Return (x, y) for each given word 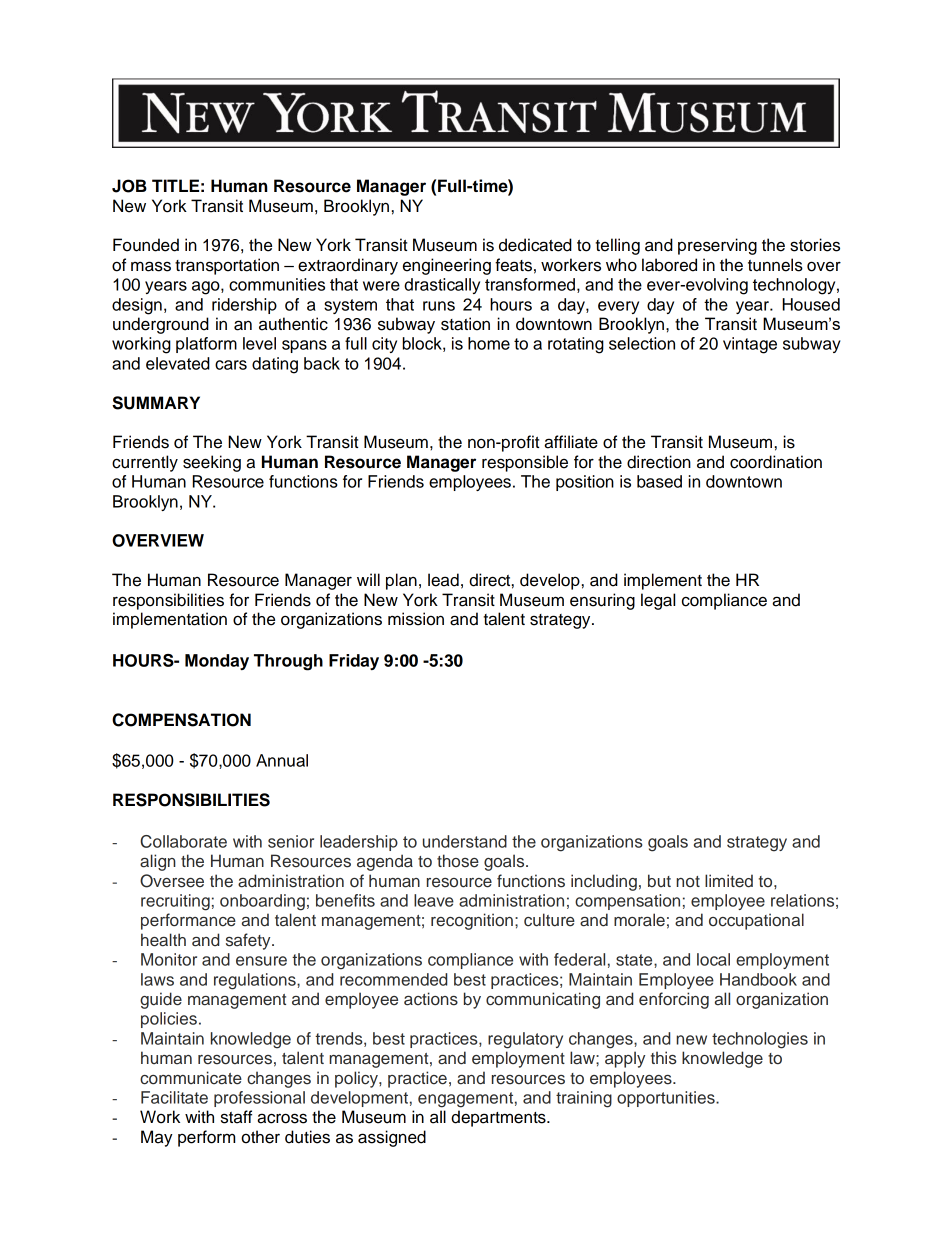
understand (465, 841)
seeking (212, 463)
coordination (776, 462)
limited (729, 881)
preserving (717, 246)
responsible (525, 463)
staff (236, 1117)
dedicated (535, 245)
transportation (227, 266)
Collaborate (183, 841)
